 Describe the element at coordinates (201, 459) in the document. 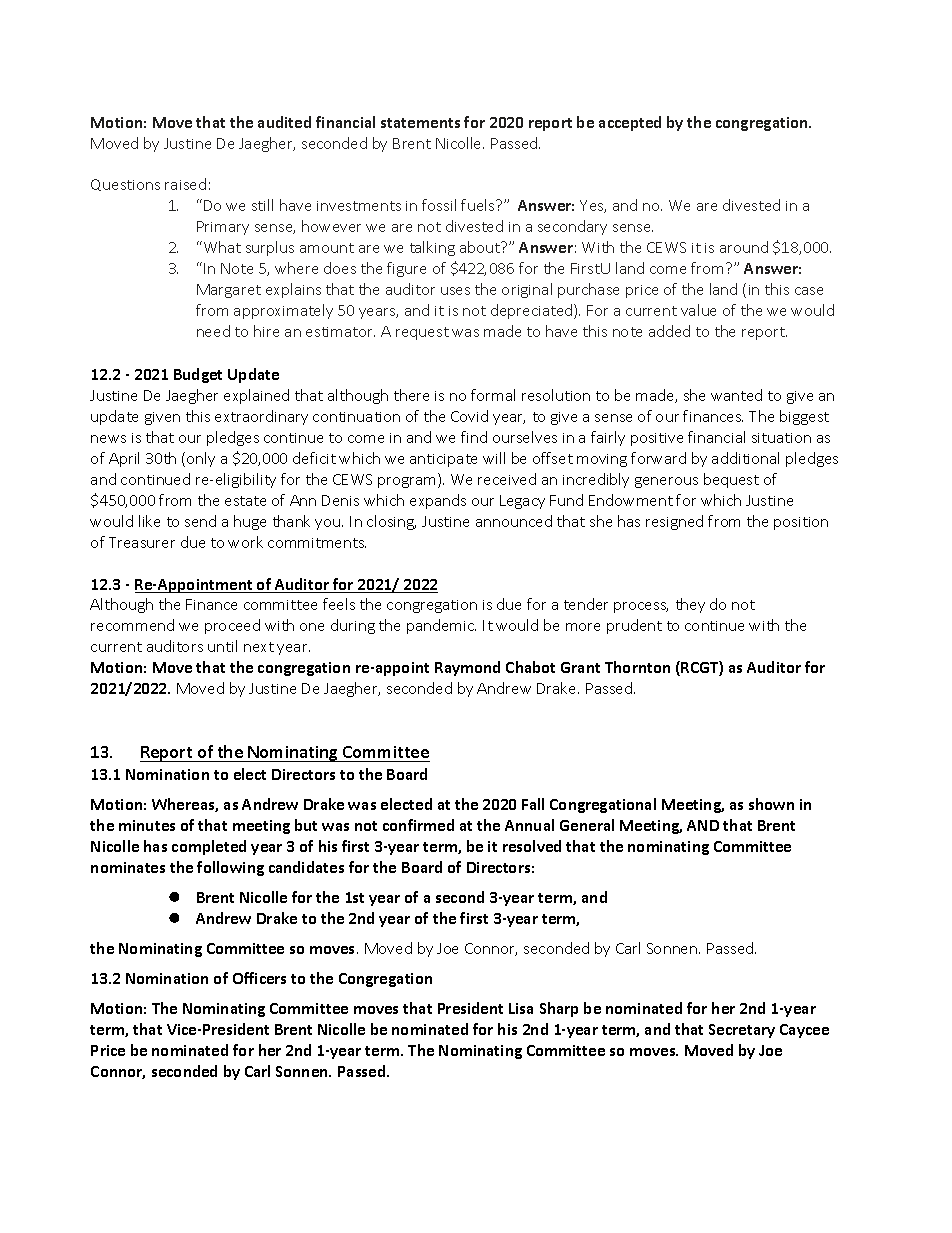

I see `only` at that location.
